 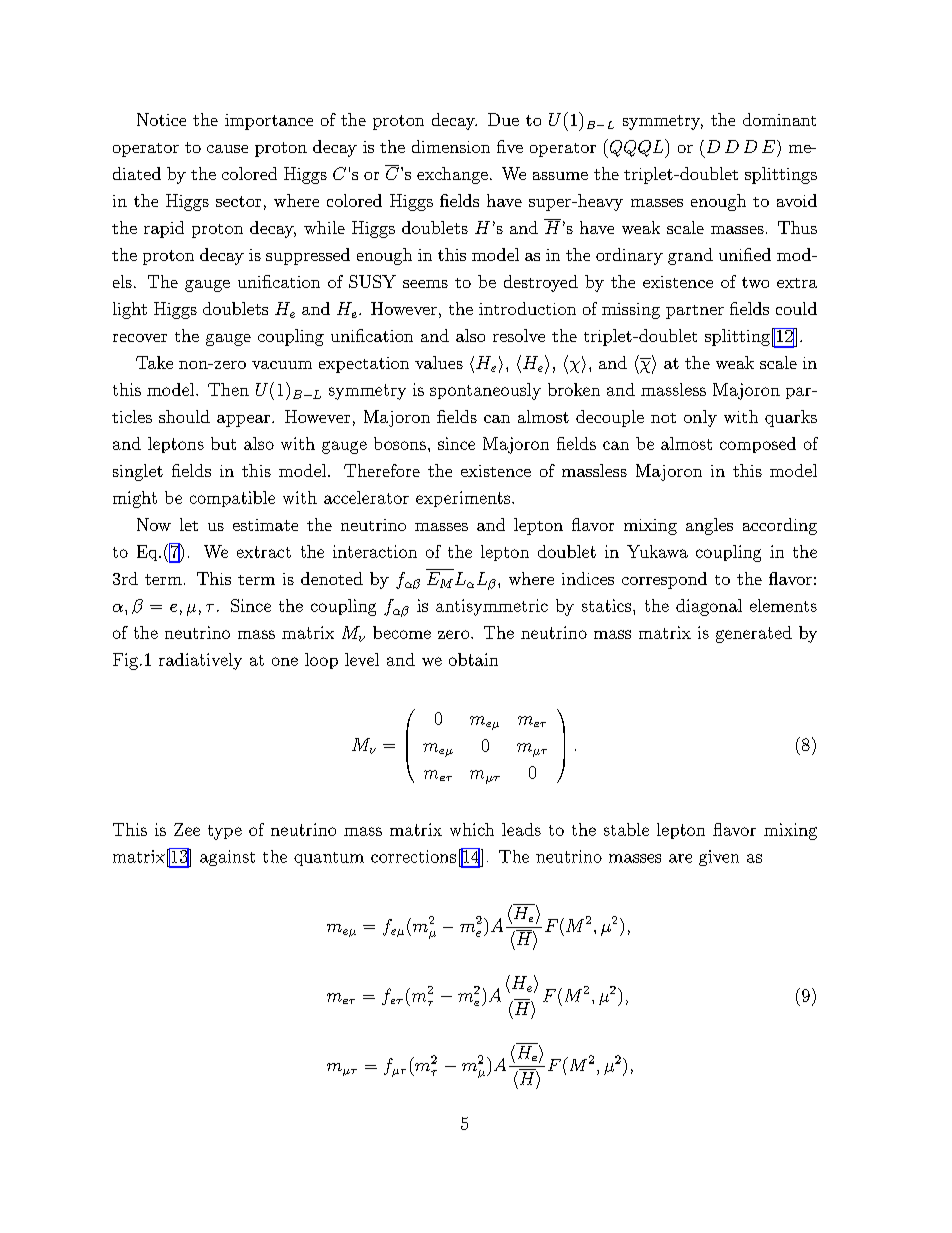 I want to click on dominant, so click(x=779, y=119).
